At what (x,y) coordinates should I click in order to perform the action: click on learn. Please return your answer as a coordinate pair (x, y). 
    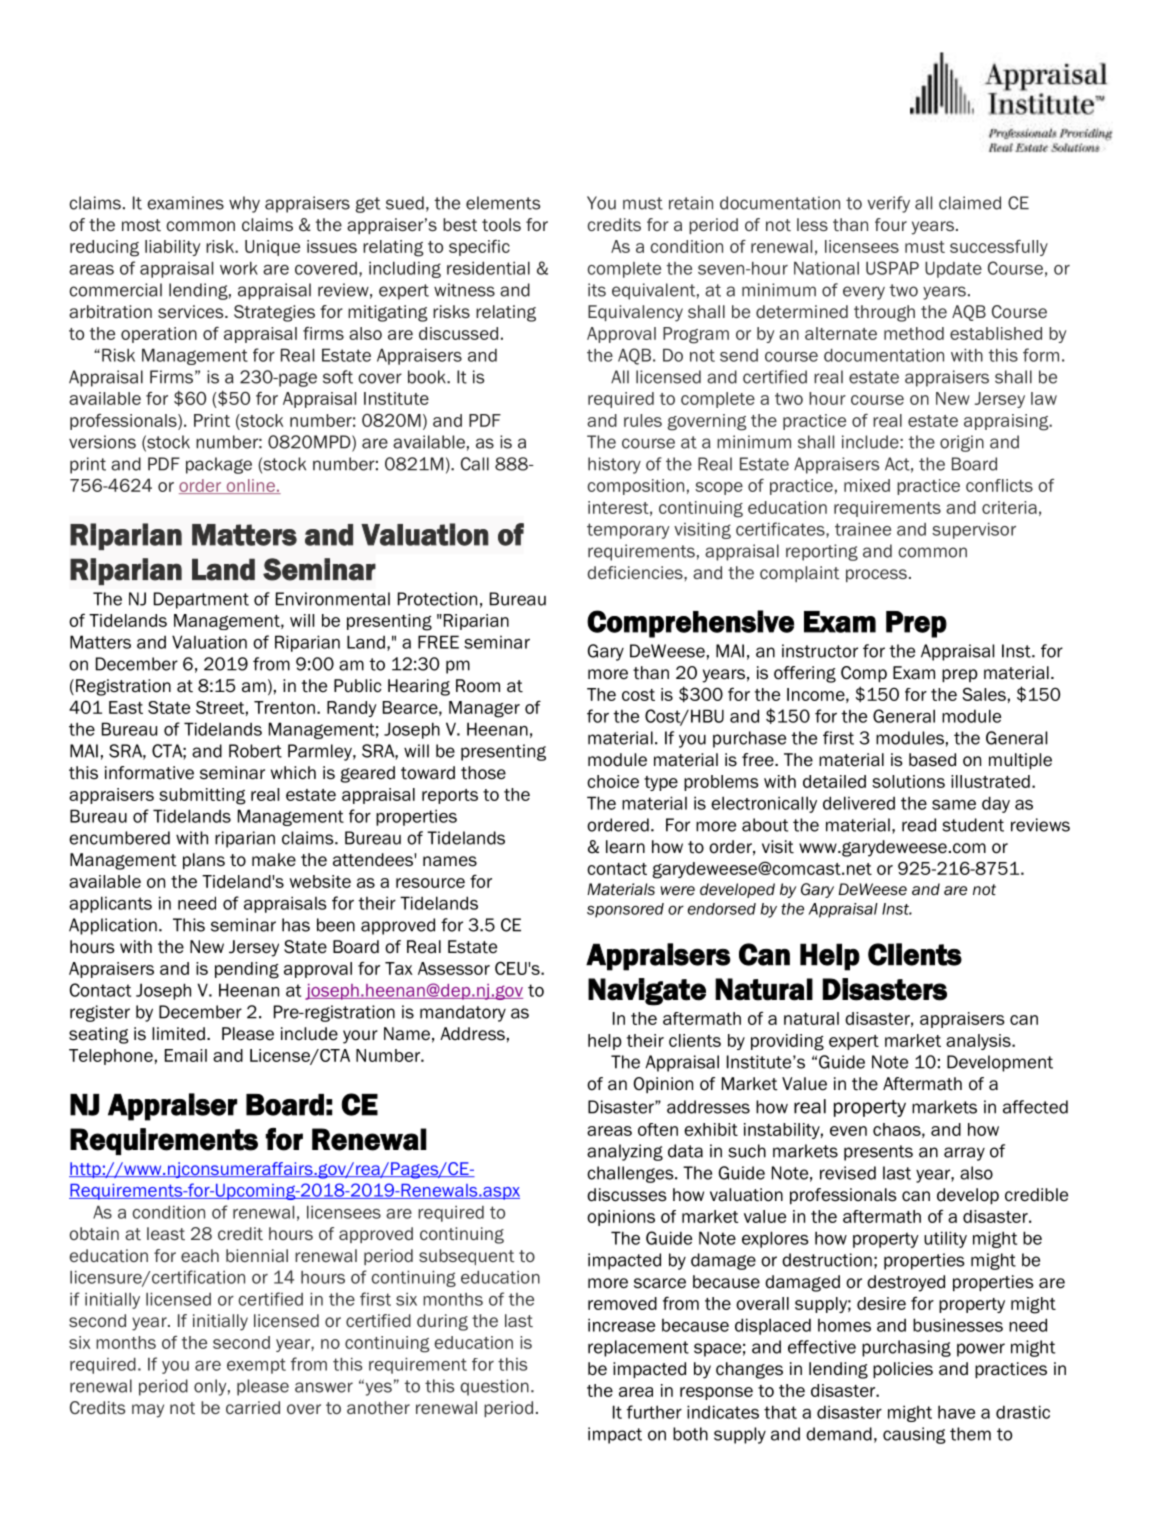
    Looking at the image, I should click on (625, 847).
